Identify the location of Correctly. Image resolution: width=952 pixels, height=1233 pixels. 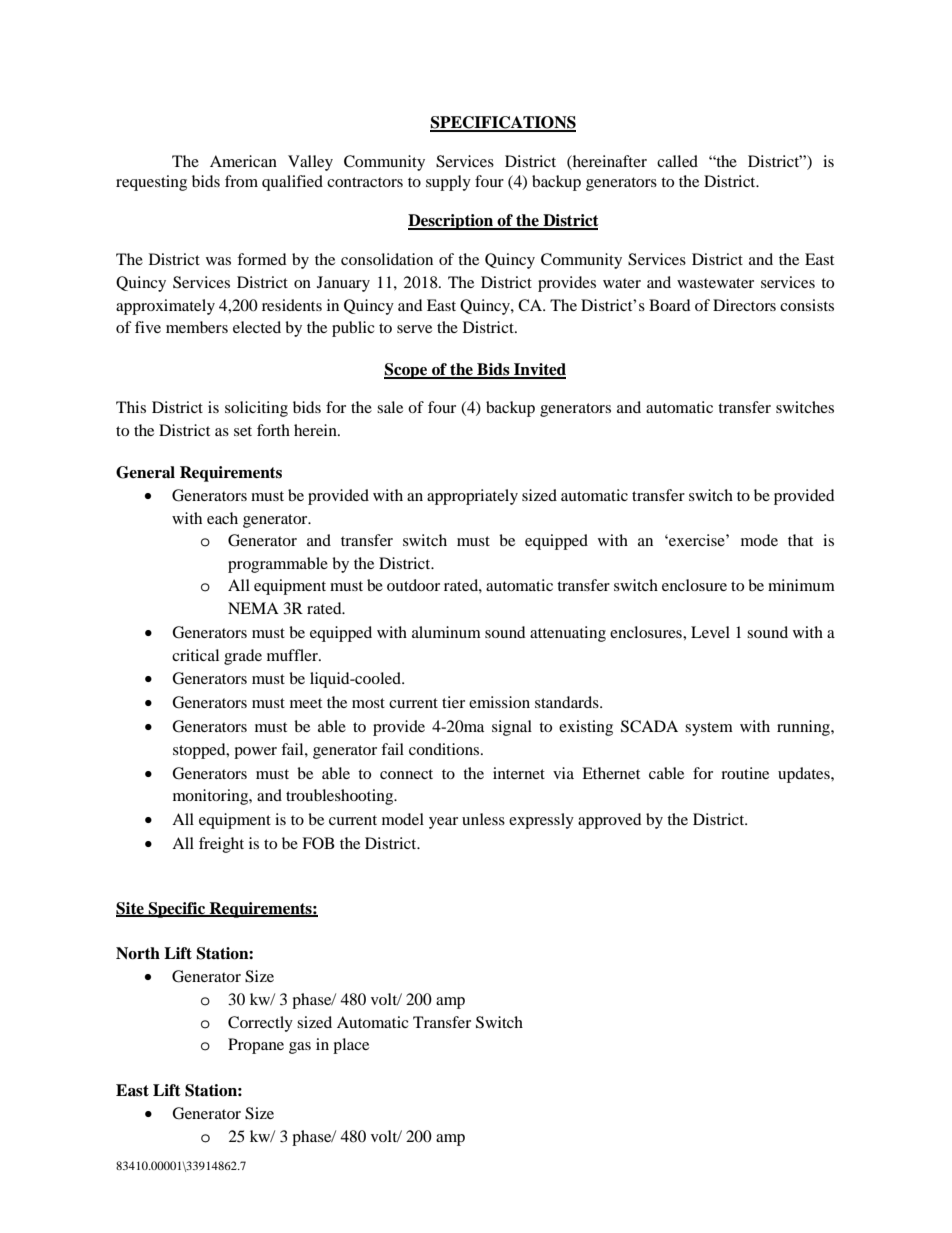
(260, 1024).
